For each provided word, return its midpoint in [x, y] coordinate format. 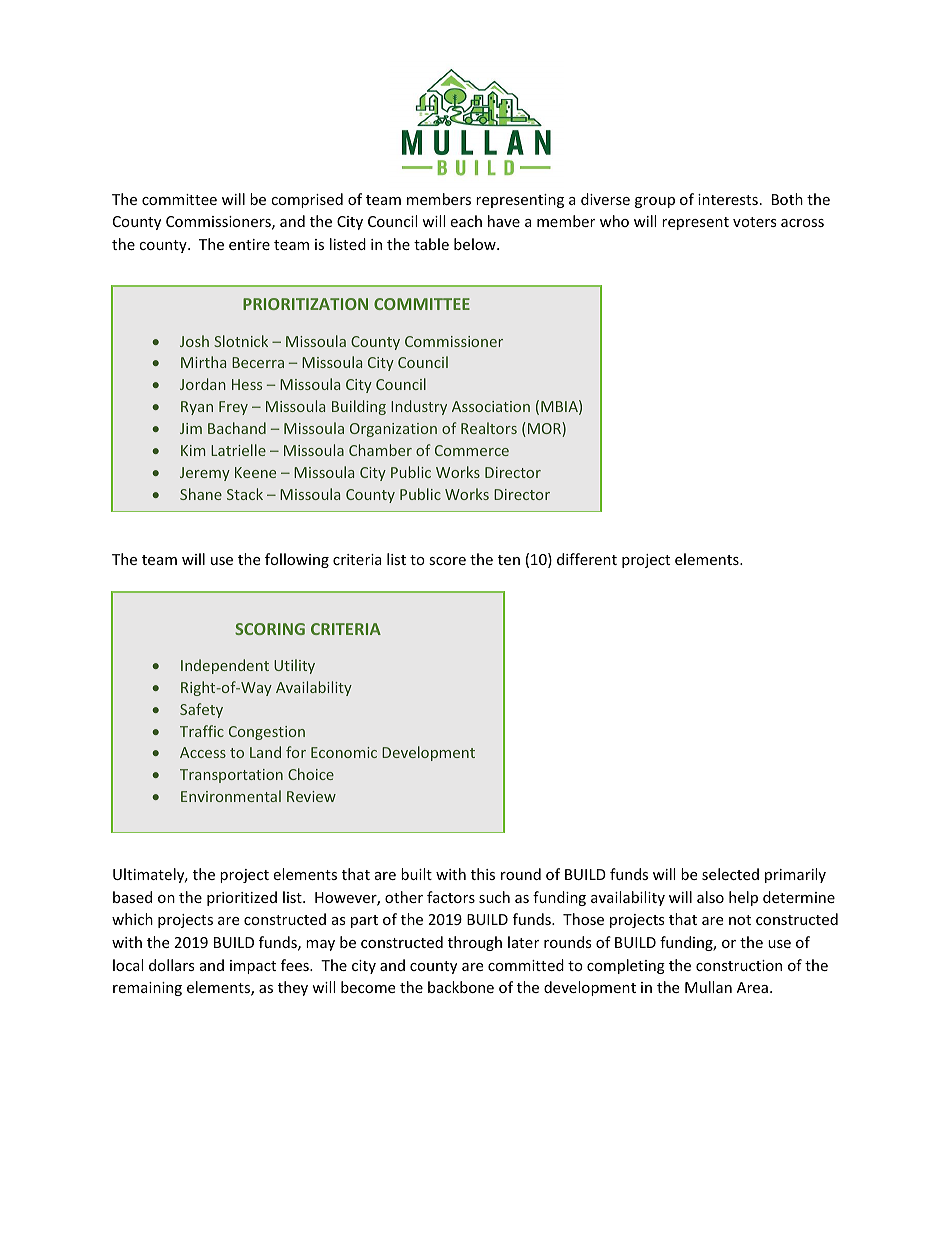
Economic [344, 752]
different [587, 559]
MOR [545, 429]
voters [755, 222]
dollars [172, 965]
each [466, 221]
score [447, 561]
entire [249, 244]
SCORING [270, 629]
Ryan [197, 408]
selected [730, 874]
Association [491, 406]
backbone [461, 987]
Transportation [231, 776]
